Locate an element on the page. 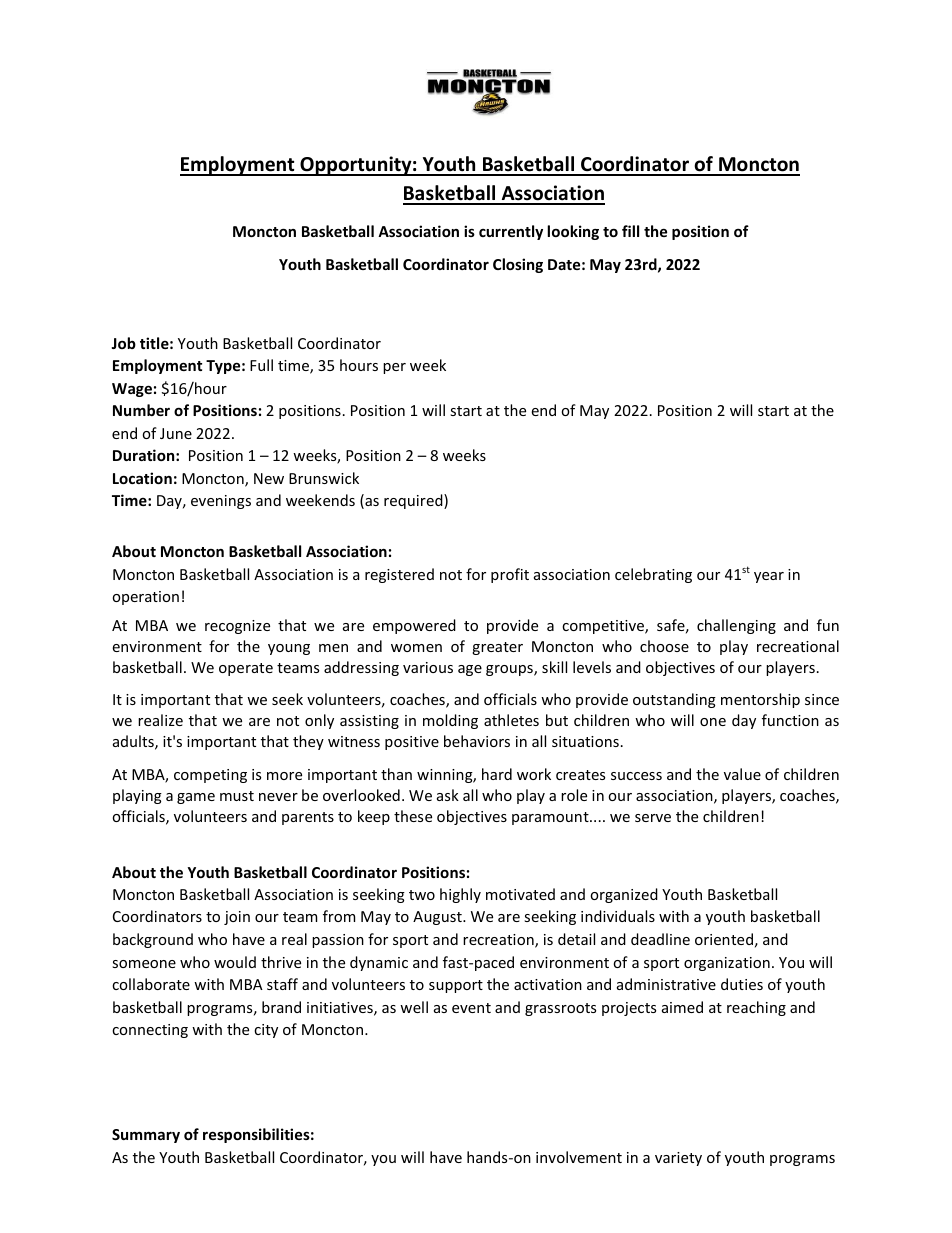 Image resolution: width=952 pixels, height=1233 pixels. serve is located at coordinates (653, 818).
